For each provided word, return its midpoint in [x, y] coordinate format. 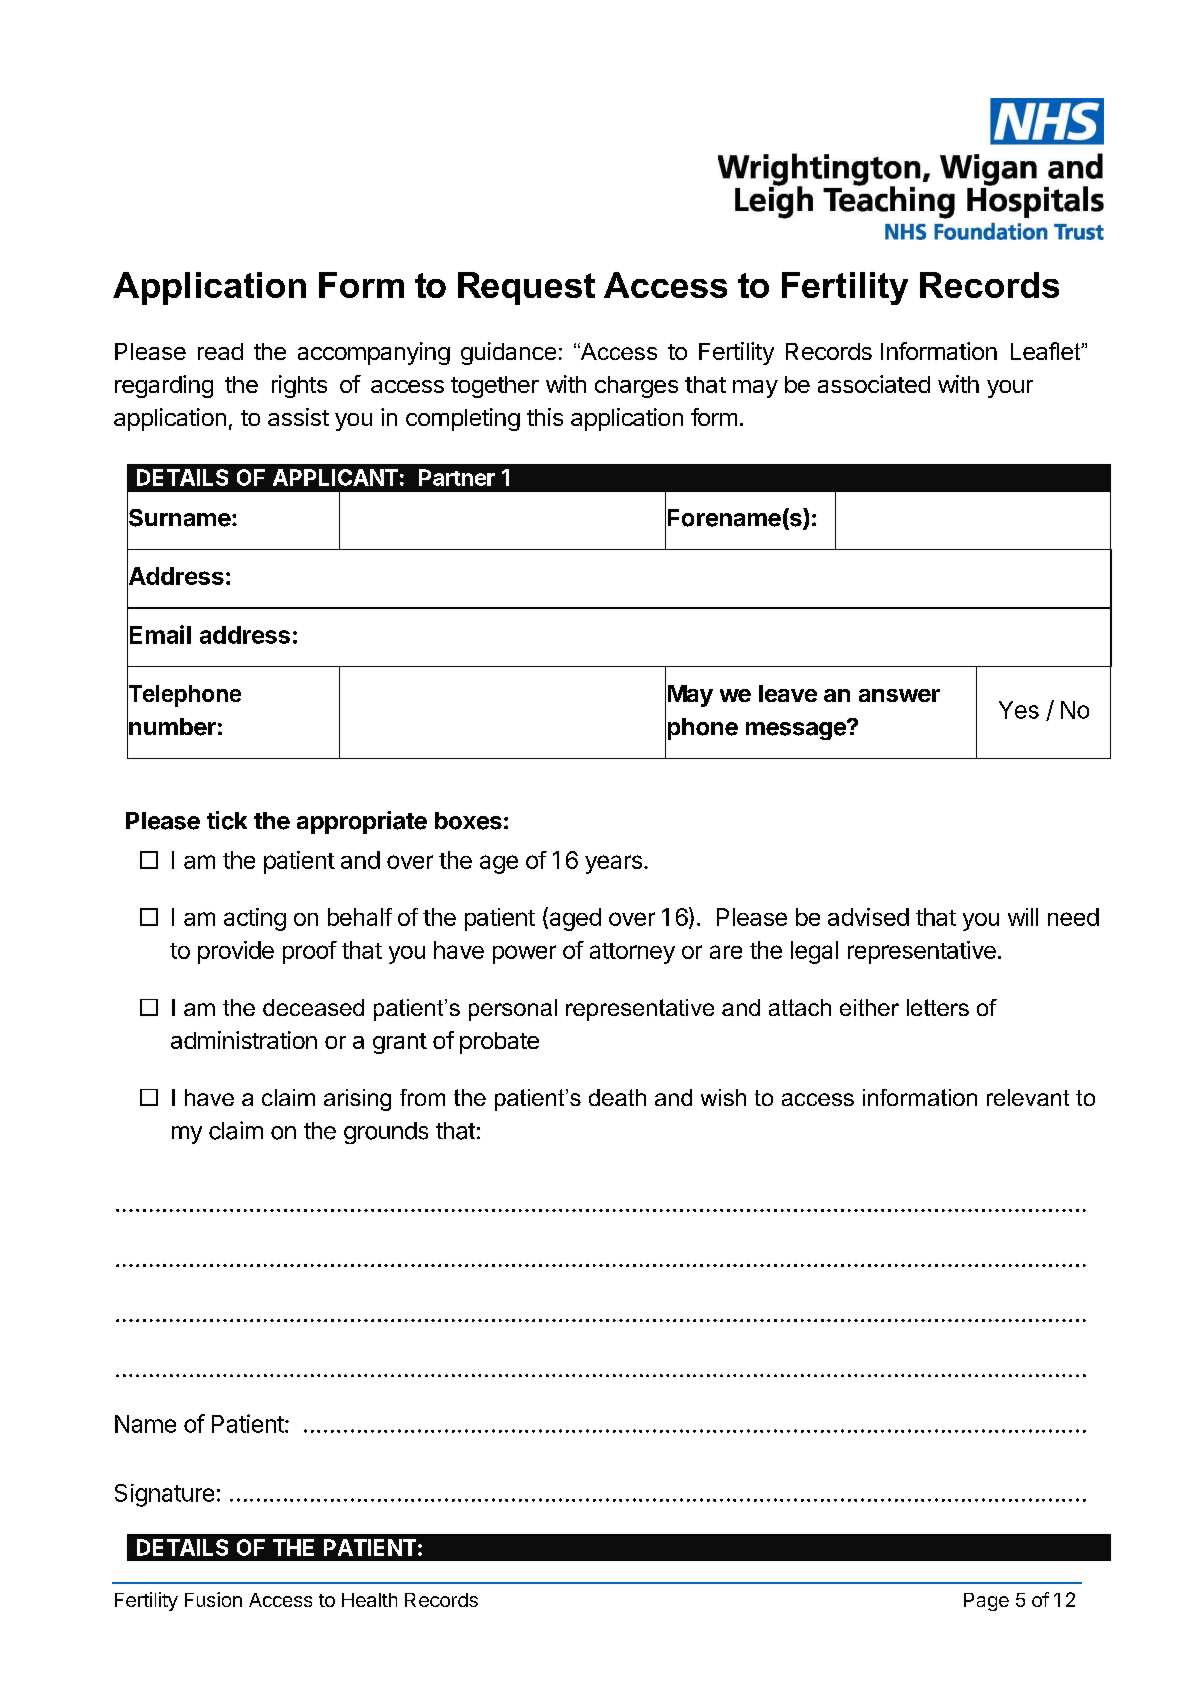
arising [357, 1100]
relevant [1028, 1097]
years [613, 864]
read [220, 351]
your [1010, 389]
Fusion [213, 1599]
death [617, 1097]
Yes [1019, 710]
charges [636, 387]
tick [227, 820]
